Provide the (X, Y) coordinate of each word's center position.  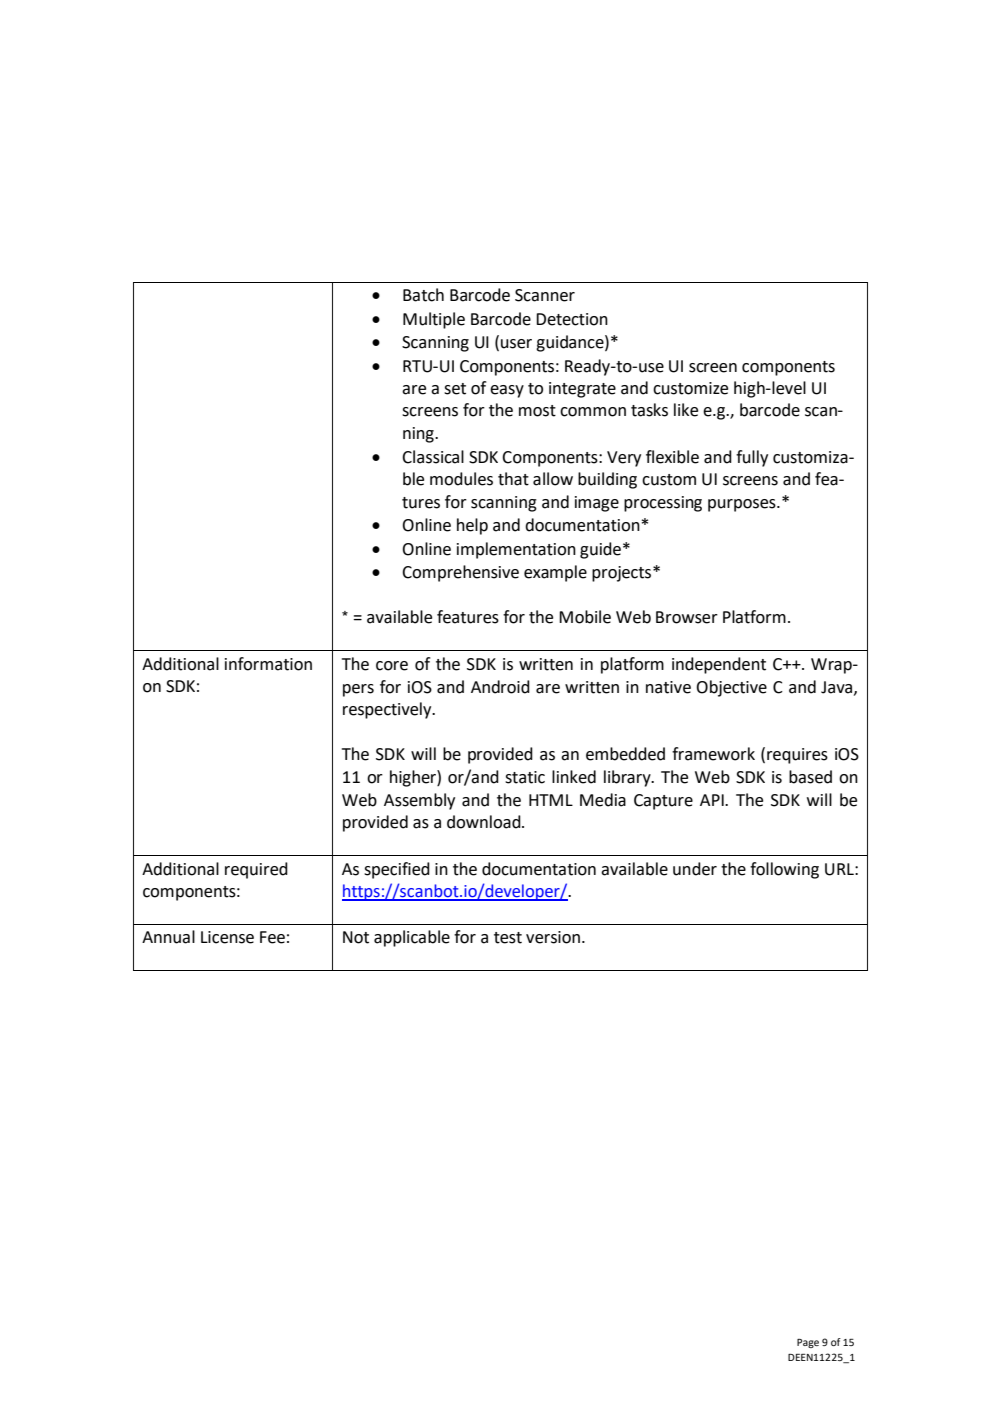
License (227, 937)
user (516, 344)
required (256, 870)
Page (808, 1343)
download (485, 822)
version (553, 937)
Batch (423, 295)
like (686, 410)
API (713, 800)
